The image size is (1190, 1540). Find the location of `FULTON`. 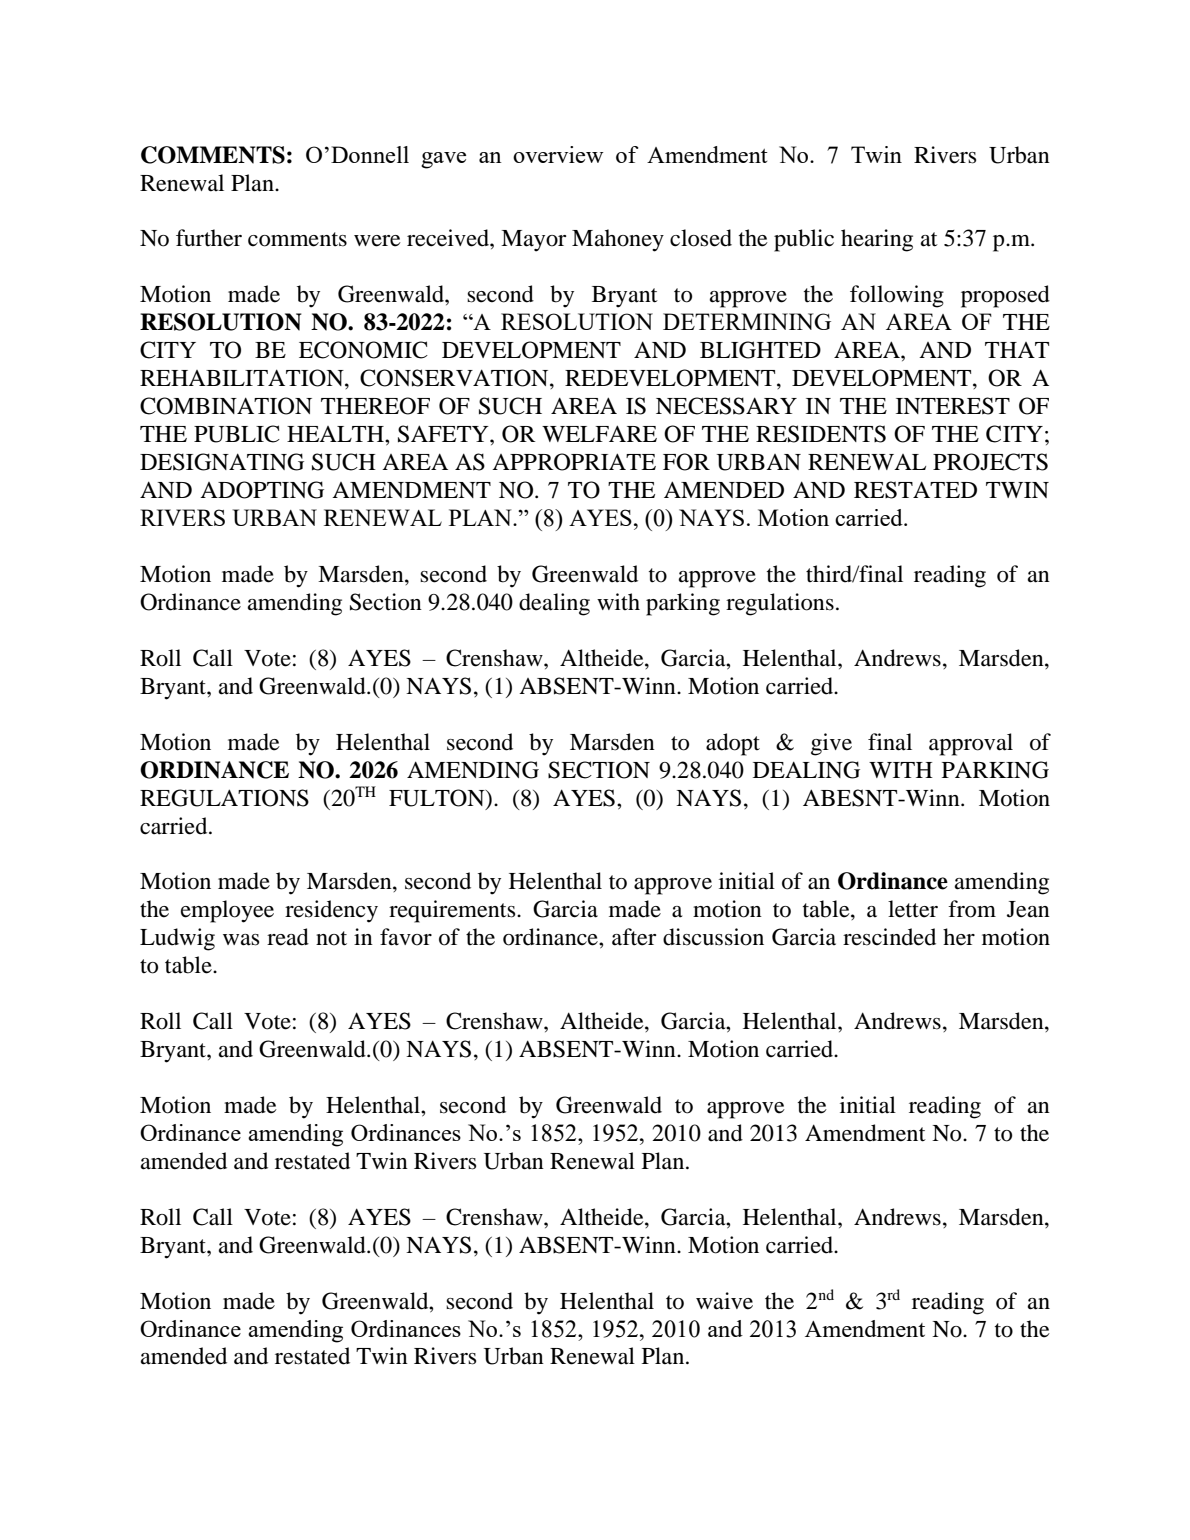

FULTON is located at coordinates (438, 798).
